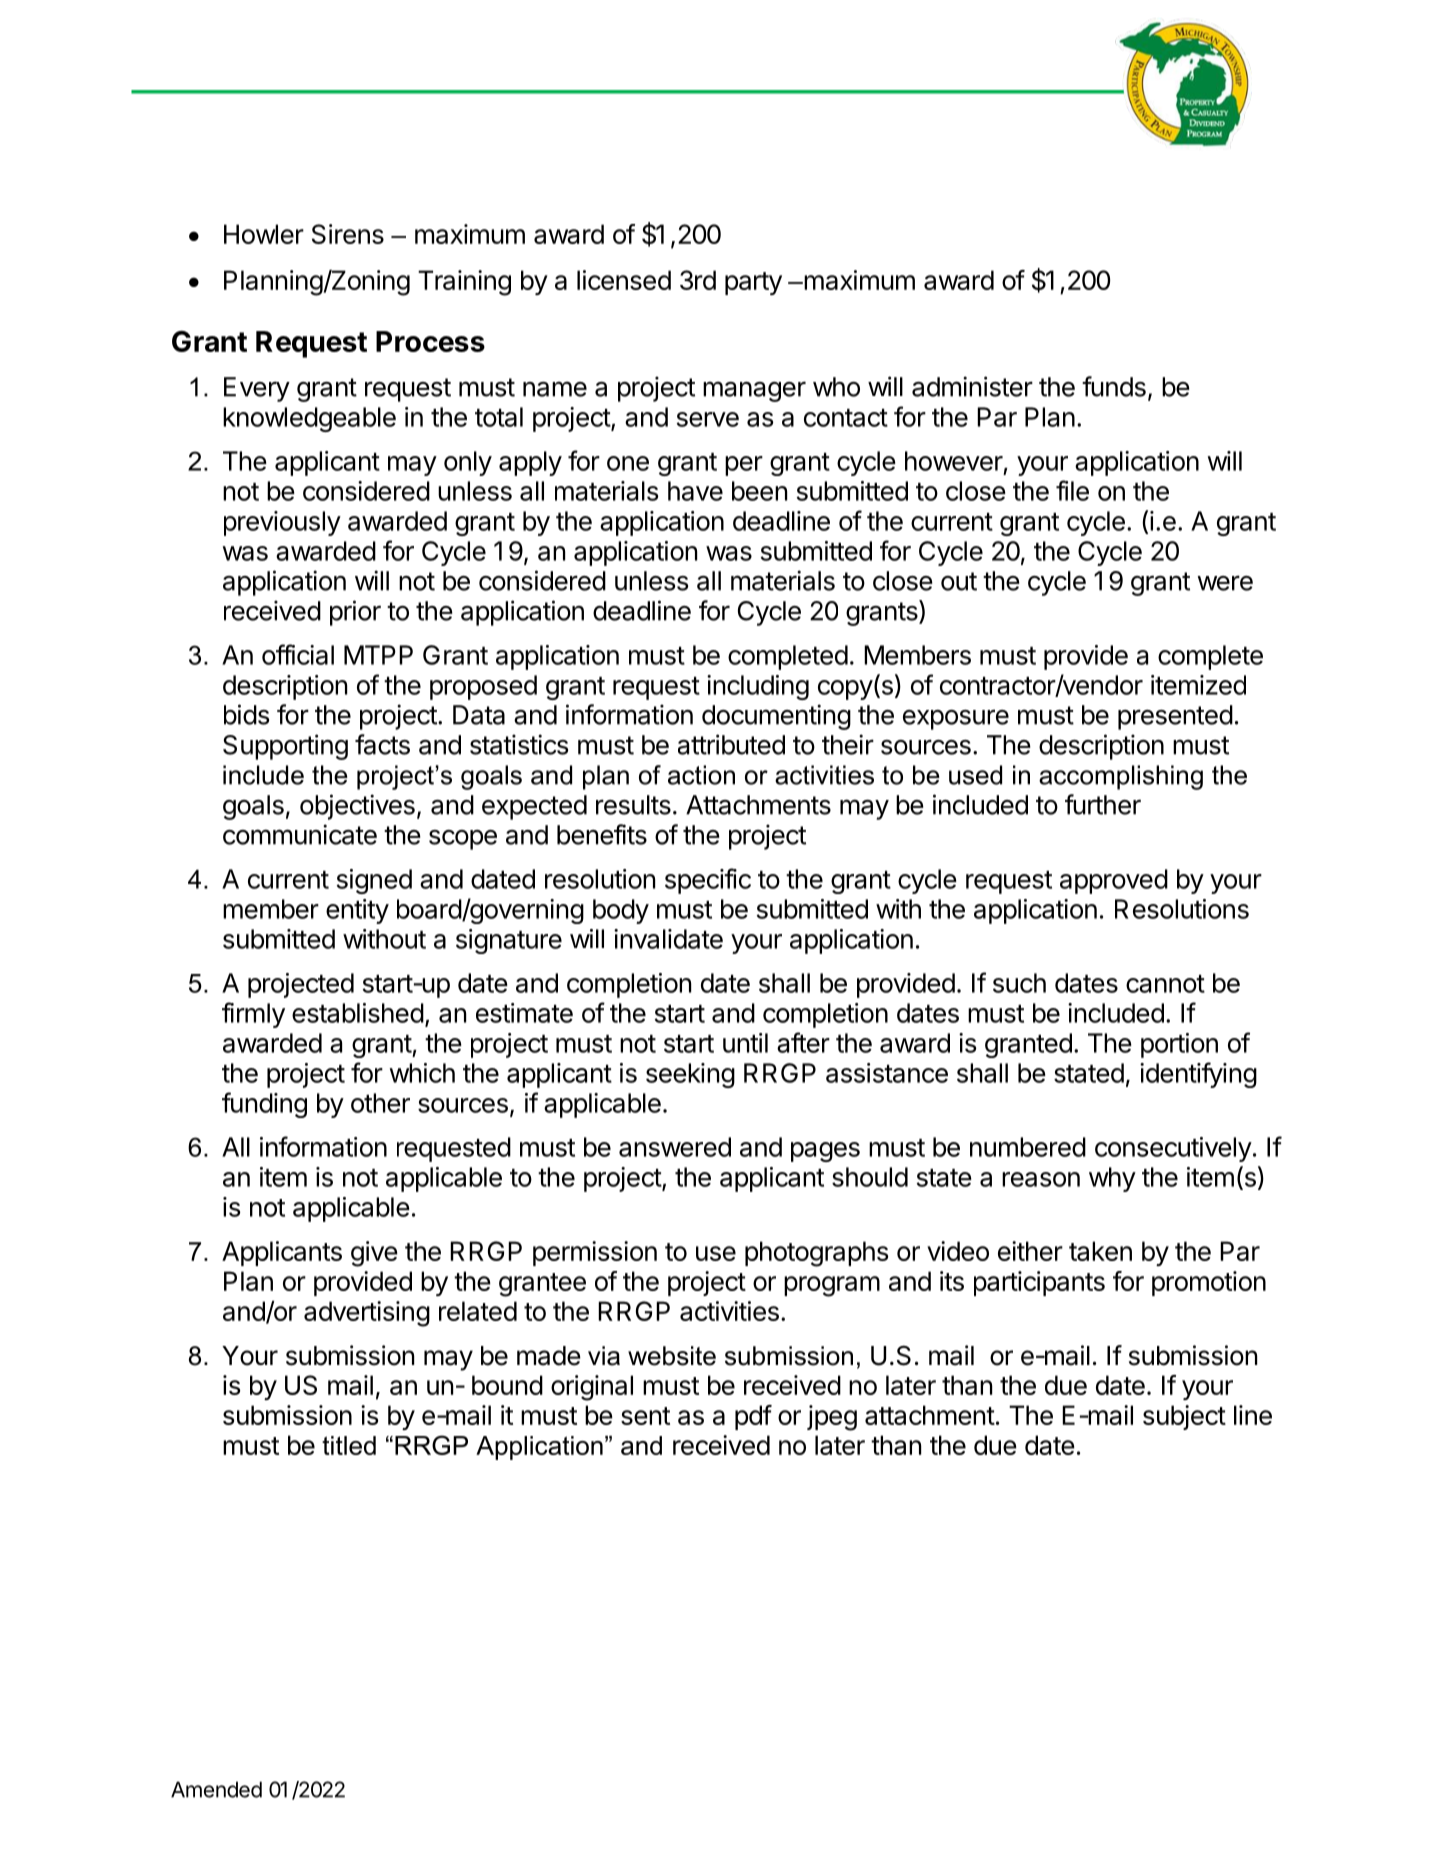  Describe the element at coordinates (358, 1013) in the screenshot. I see `established` at that location.
